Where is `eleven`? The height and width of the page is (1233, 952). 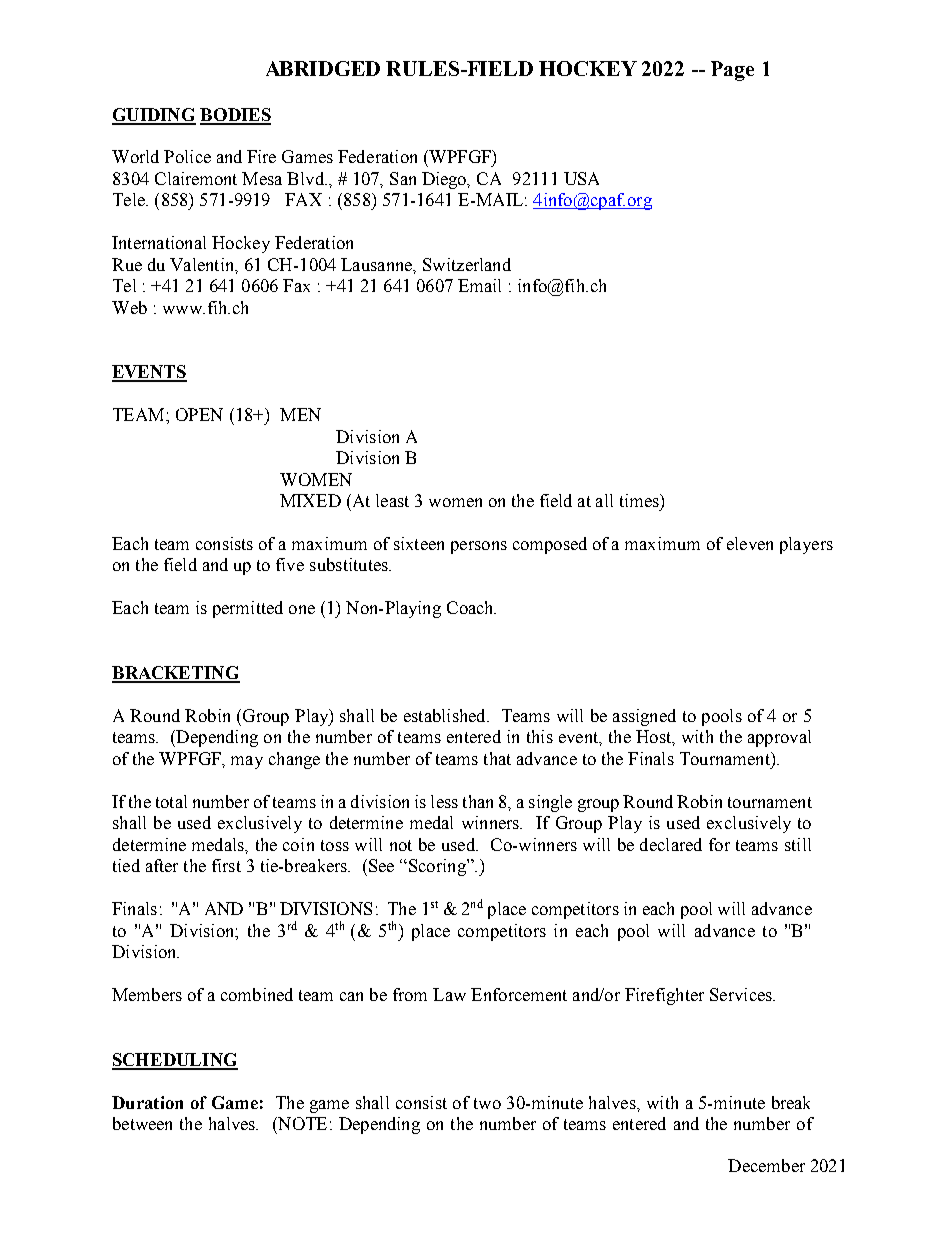 eleven is located at coordinates (750, 543).
